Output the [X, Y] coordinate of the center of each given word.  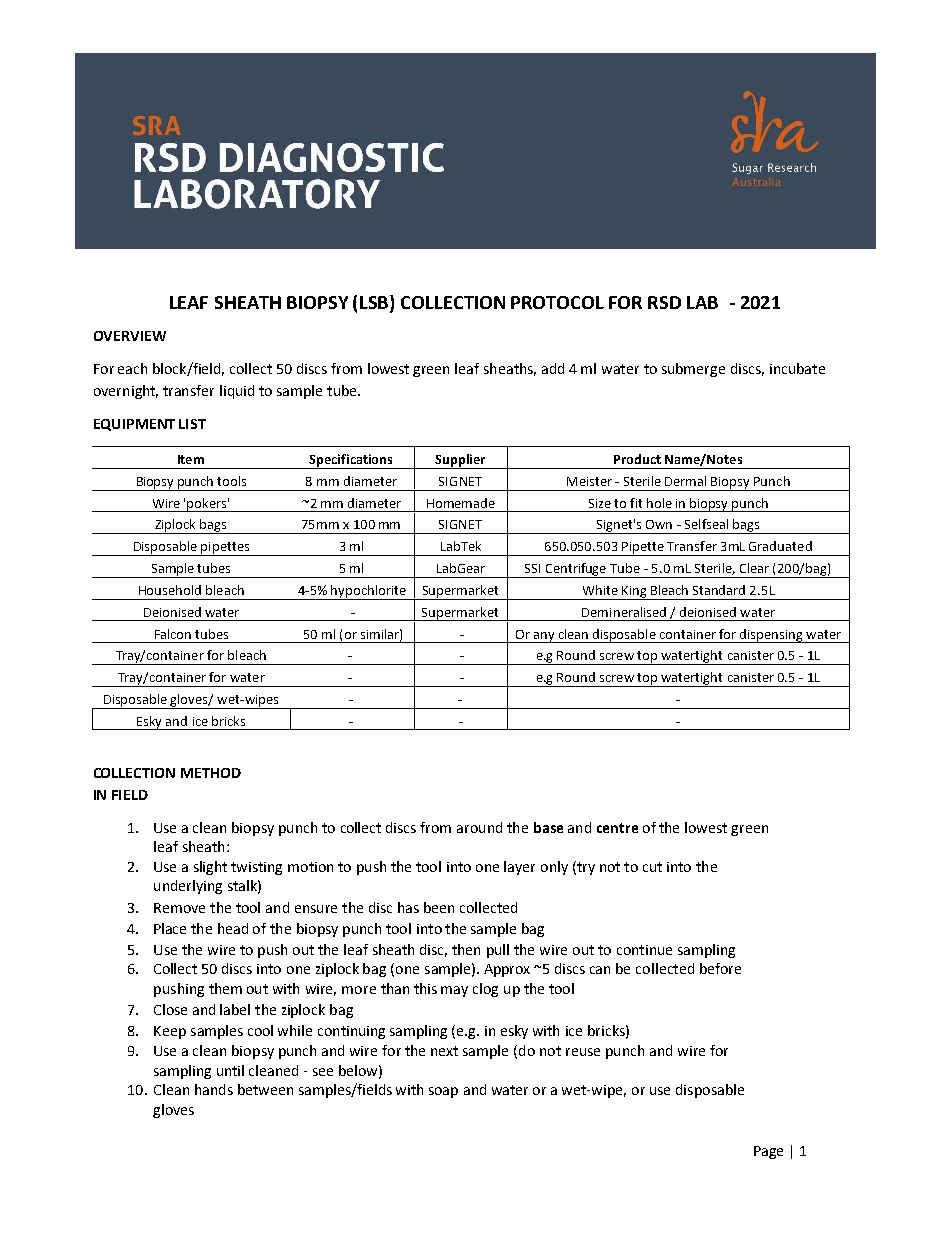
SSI [532, 568]
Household [170, 590]
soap [443, 1092]
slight [210, 868]
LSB [375, 302]
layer [519, 868]
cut [652, 867]
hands [214, 1089]
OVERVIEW [130, 336]
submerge [693, 370]
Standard [719, 590]
